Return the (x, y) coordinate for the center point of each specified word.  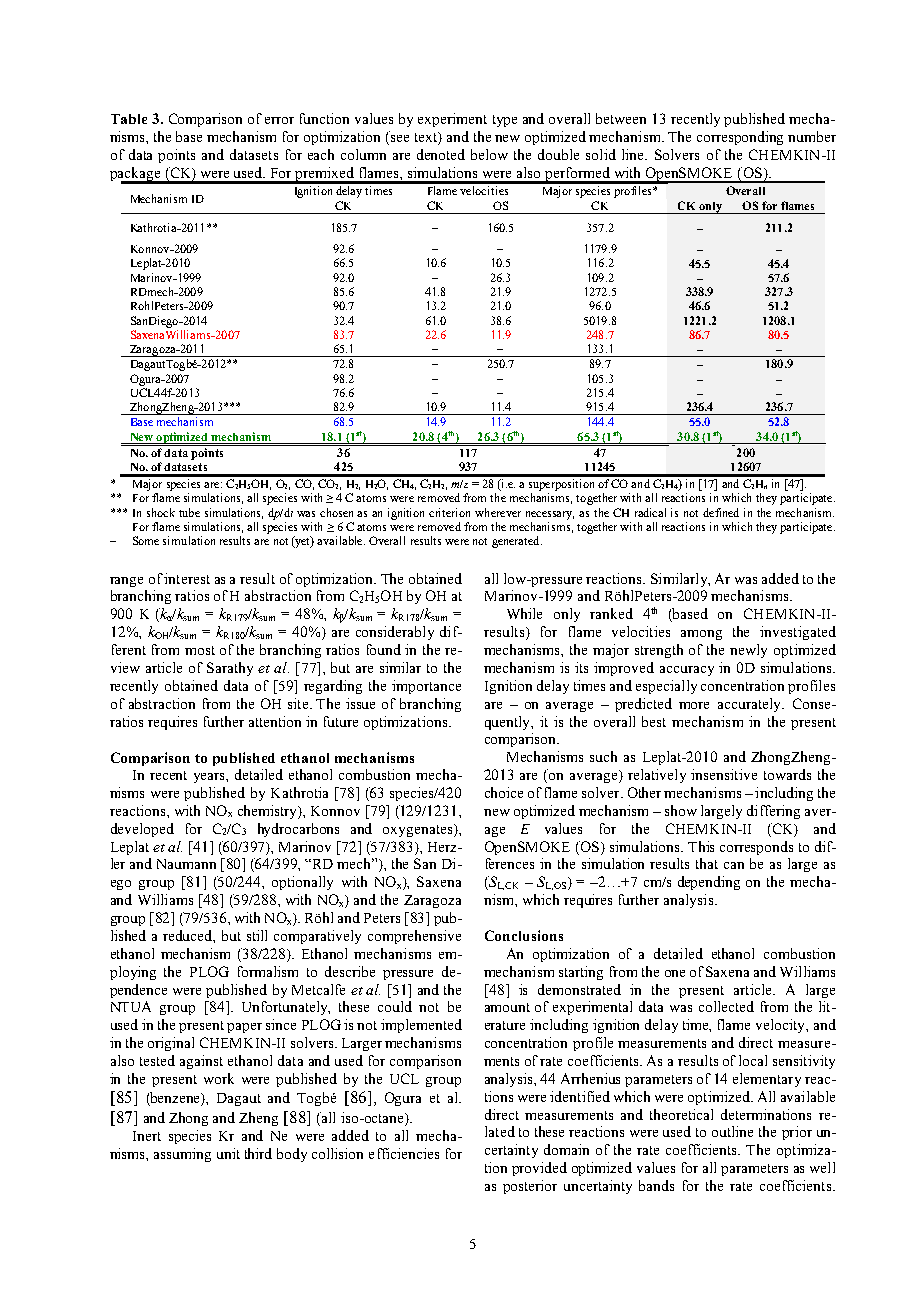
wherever (498, 512)
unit (228, 1153)
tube (189, 512)
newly (748, 651)
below (489, 154)
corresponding (740, 138)
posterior (530, 1187)
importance (426, 687)
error (279, 120)
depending (709, 883)
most (200, 650)
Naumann (186, 864)
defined (721, 512)
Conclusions (524, 935)
